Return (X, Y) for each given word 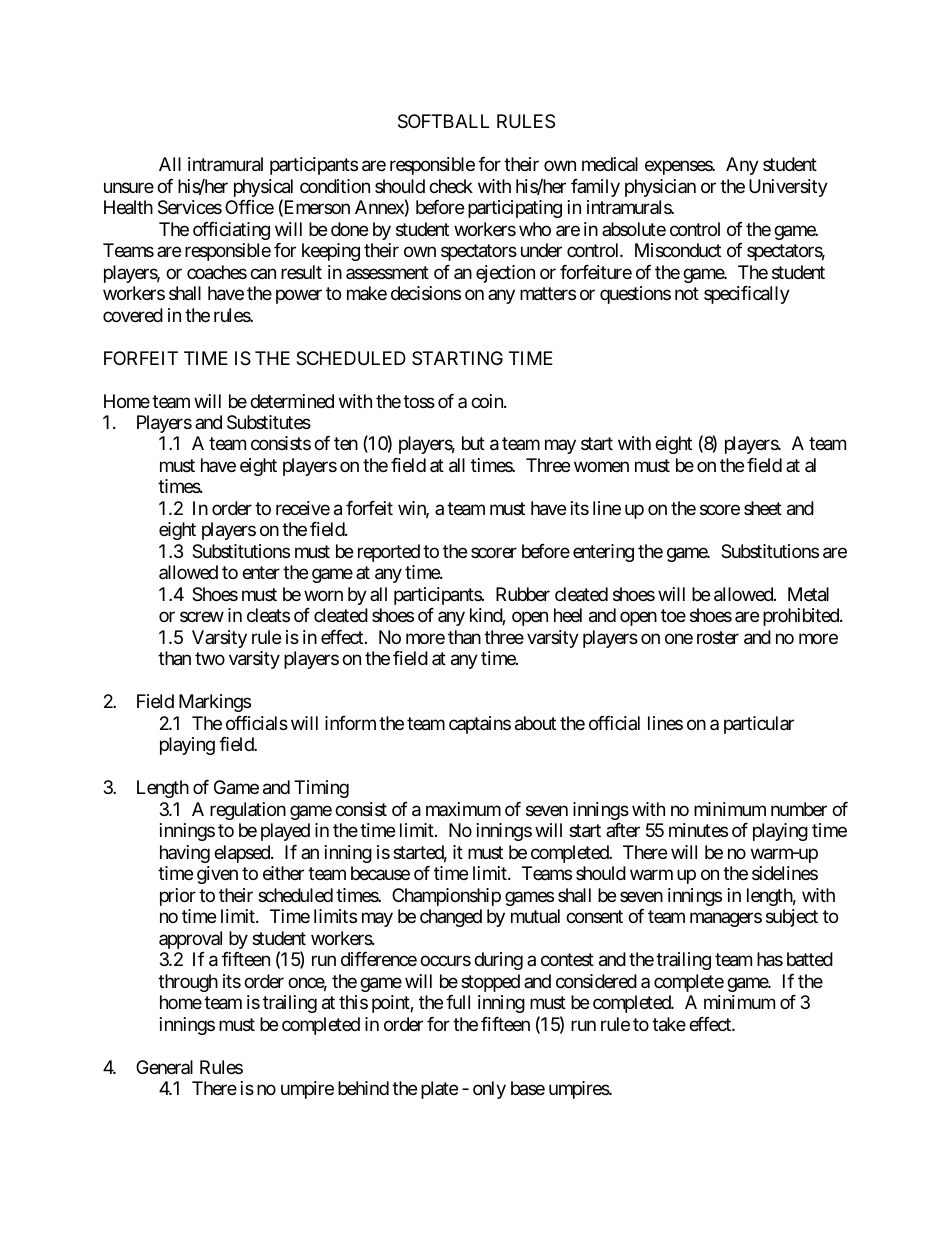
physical (263, 189)
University (788, 188)
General (164, 1067)
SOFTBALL (443, 121)
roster (718, 637)
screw (202, 617)
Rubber (523, 594)
